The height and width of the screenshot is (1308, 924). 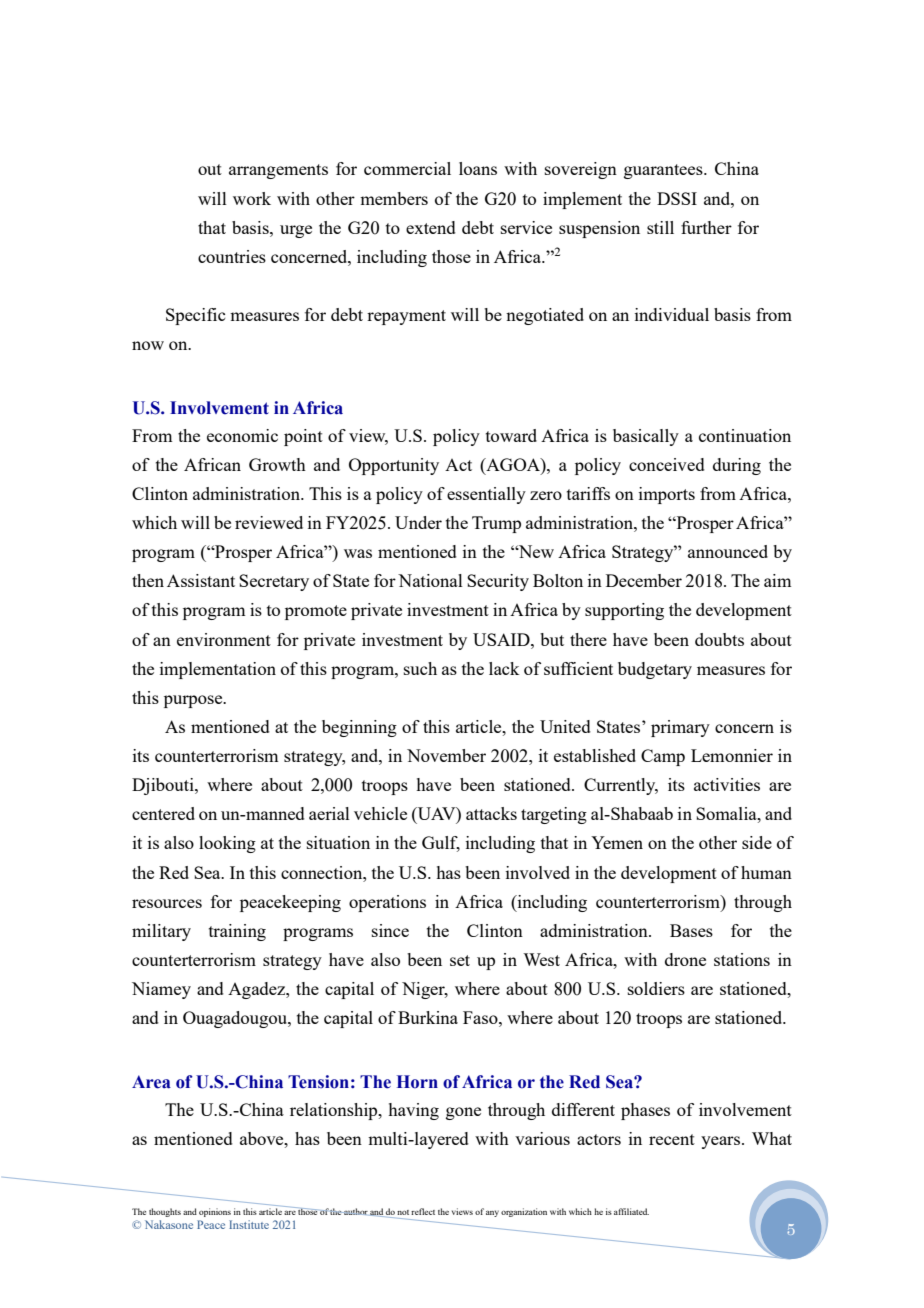 What do you see at coordinates (430, 580) in the screenshot?
I see `National` at bounding box center [430, 580].
